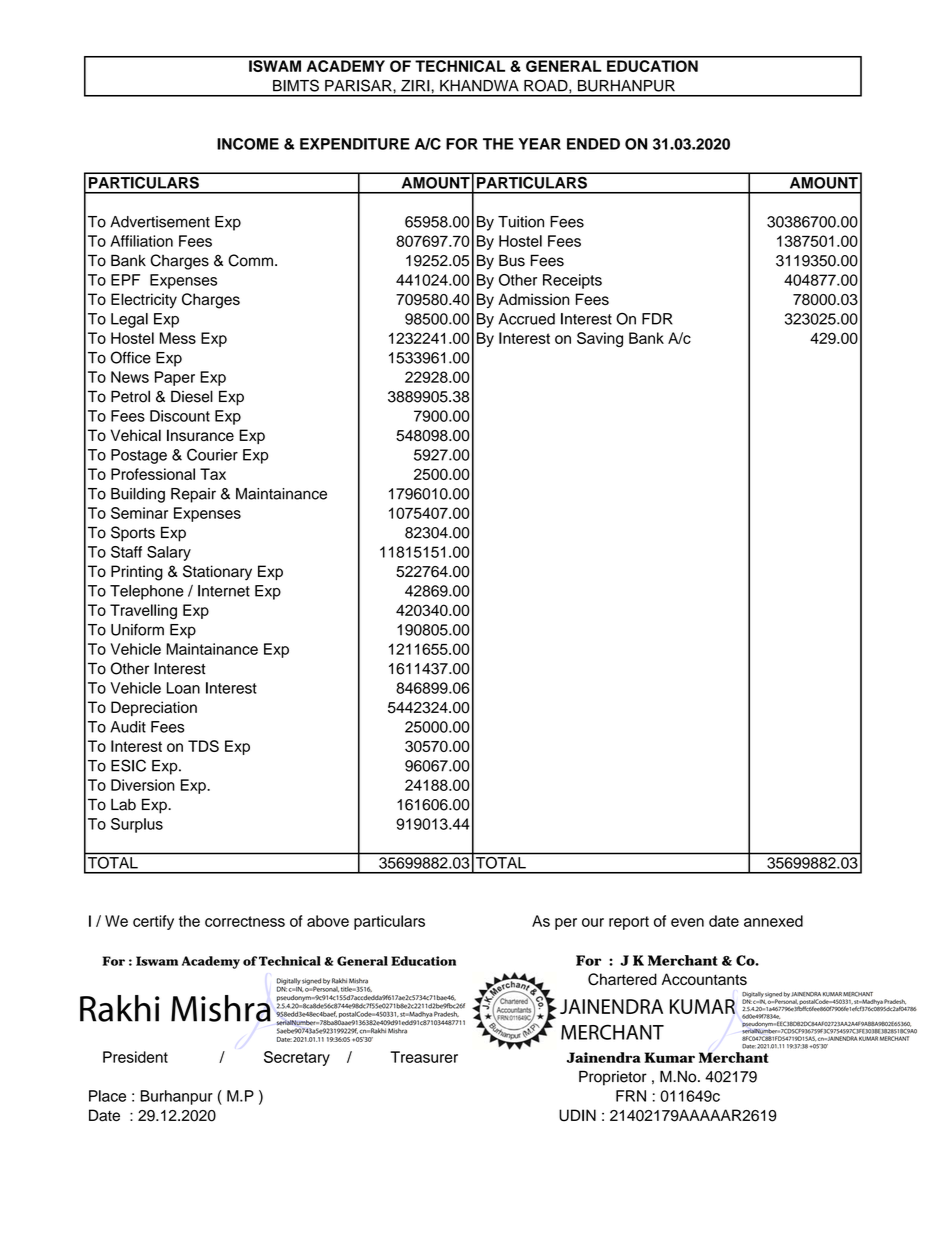 The height and width of the screenshot is (1233, 952). Describe the element at coordinates (600, 340) in the screenshot. I see `Saving` at that location.
